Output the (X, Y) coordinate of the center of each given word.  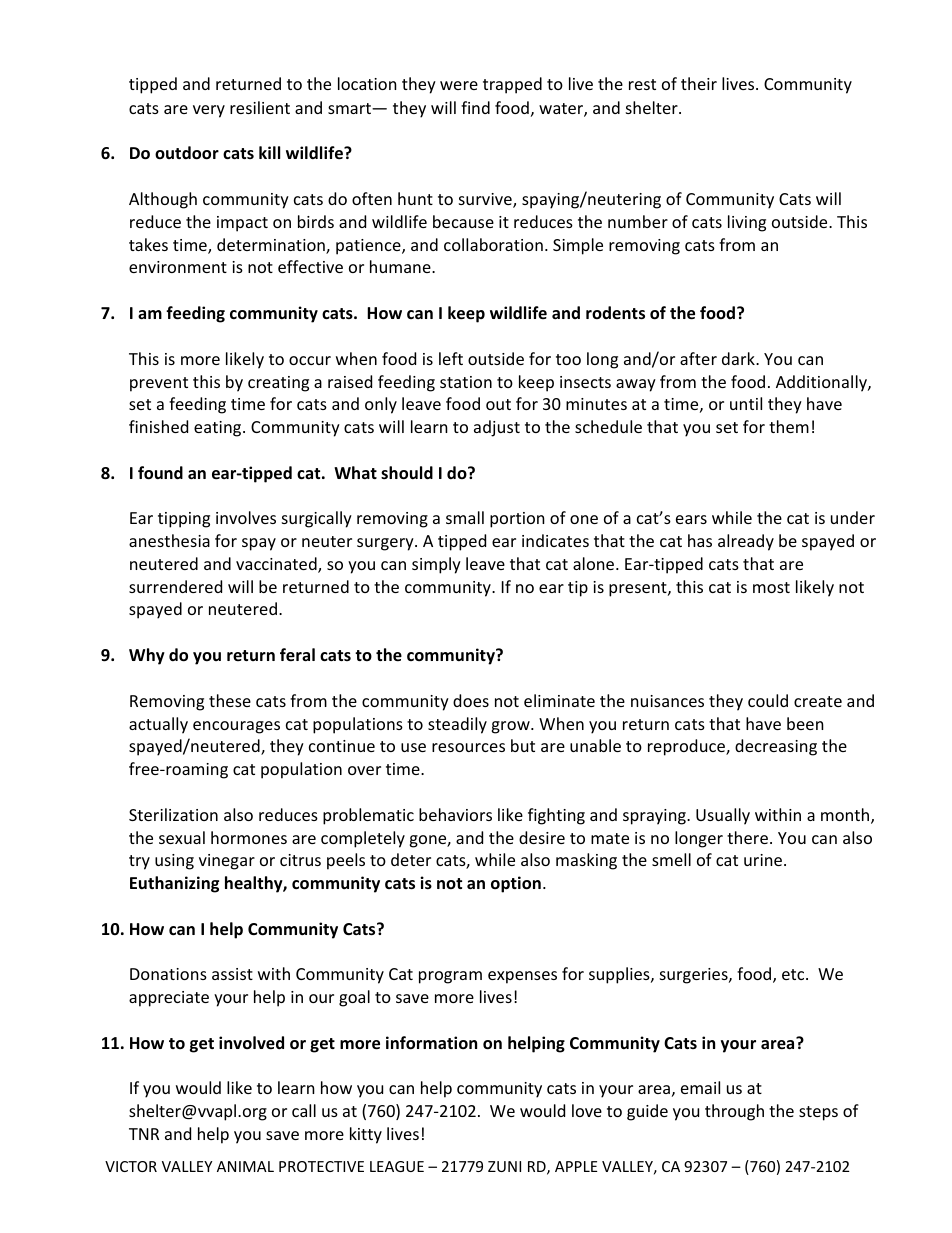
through (734, 1112)
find (475, 107)
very (209, 111)
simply (436, 565)
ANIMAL (245, 1166)
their (699, 83)
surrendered (175, 586)
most (771, 587)
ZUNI (504, 1166)
